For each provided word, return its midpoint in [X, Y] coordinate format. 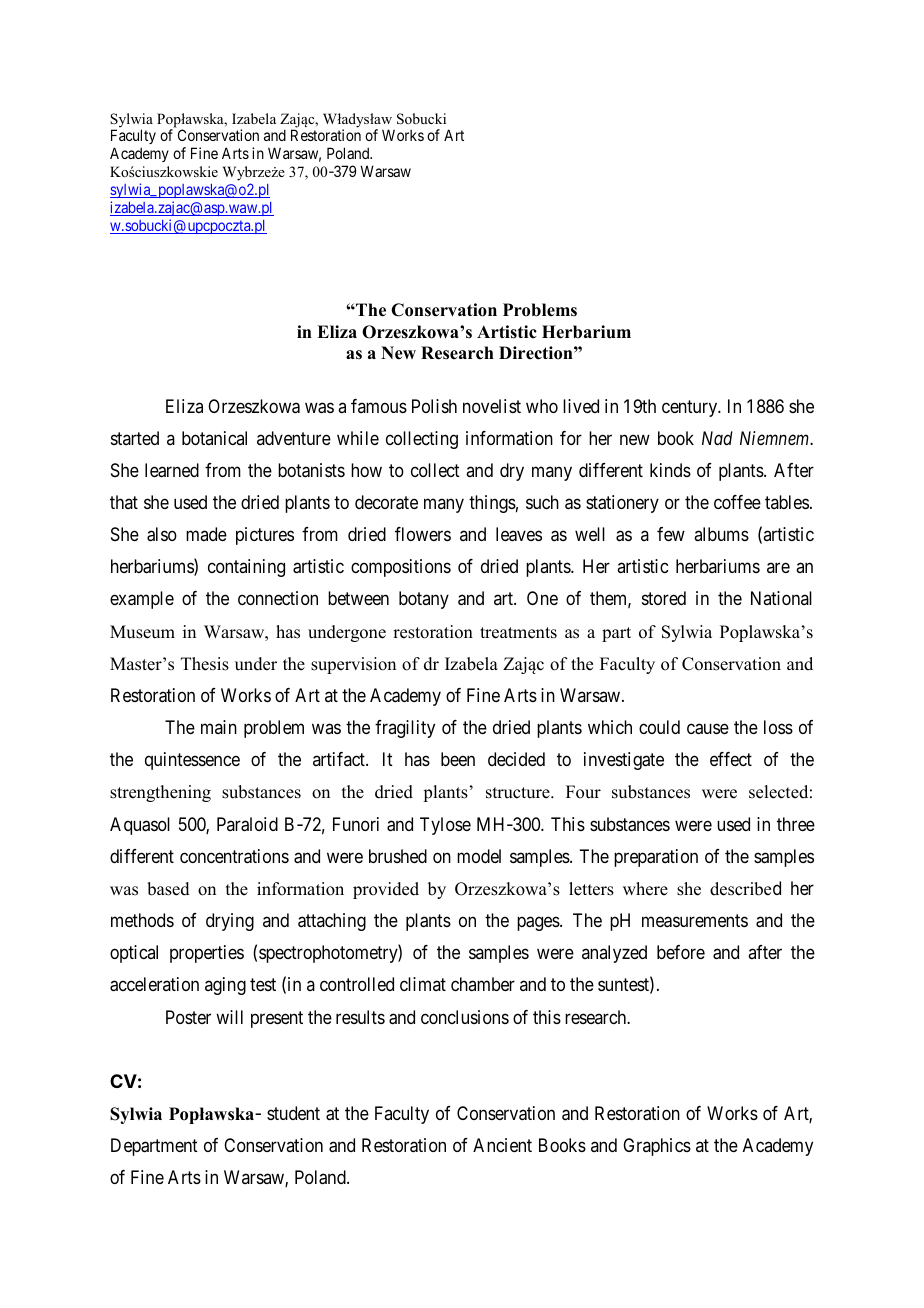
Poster [188, 1017]
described [745, 888]
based [168, 889]
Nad [717, 438]
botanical [214, 438]
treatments [518, 633]
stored [664, 598]
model [479, 856]
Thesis [205, 664]
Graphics [657, 1147]
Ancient [502, 1145]
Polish [434, 406]
